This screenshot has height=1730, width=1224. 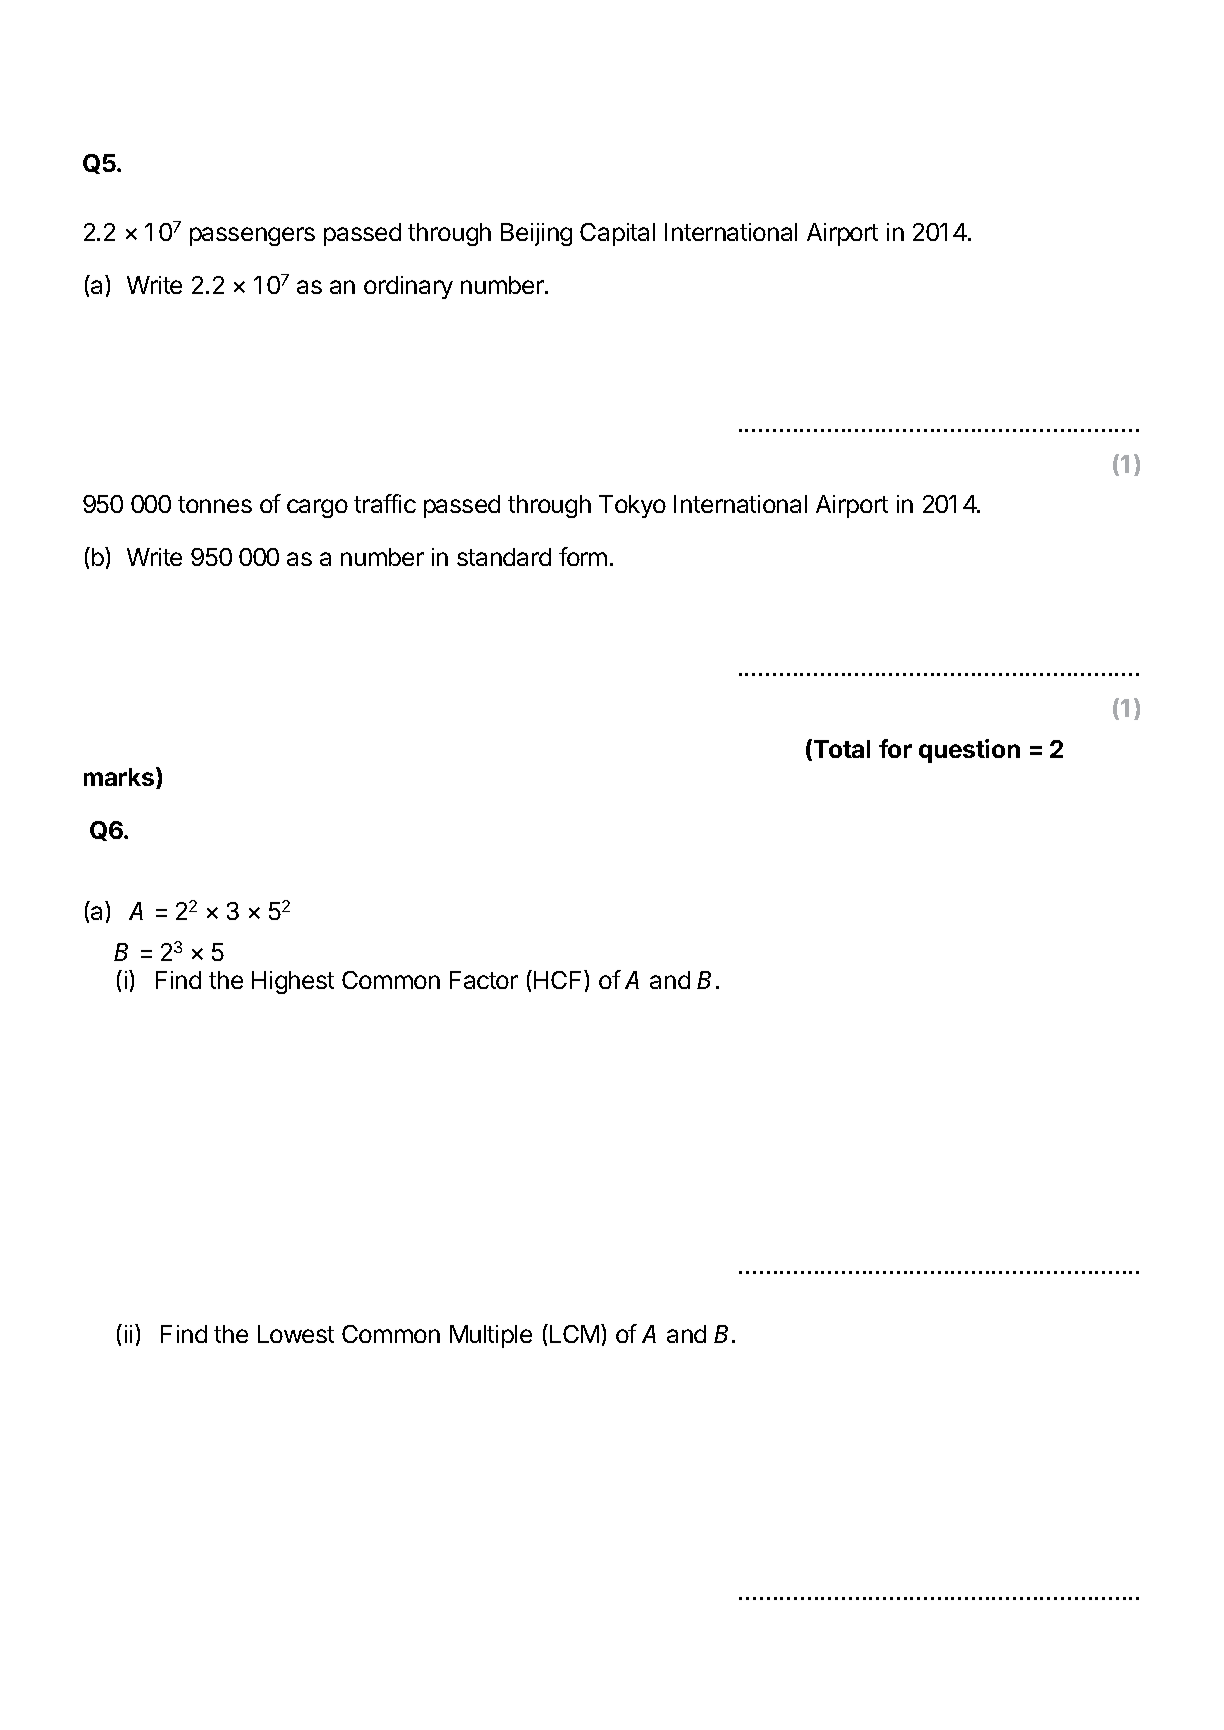 I want to click on Lowest, so click(x=296, y=1334).
